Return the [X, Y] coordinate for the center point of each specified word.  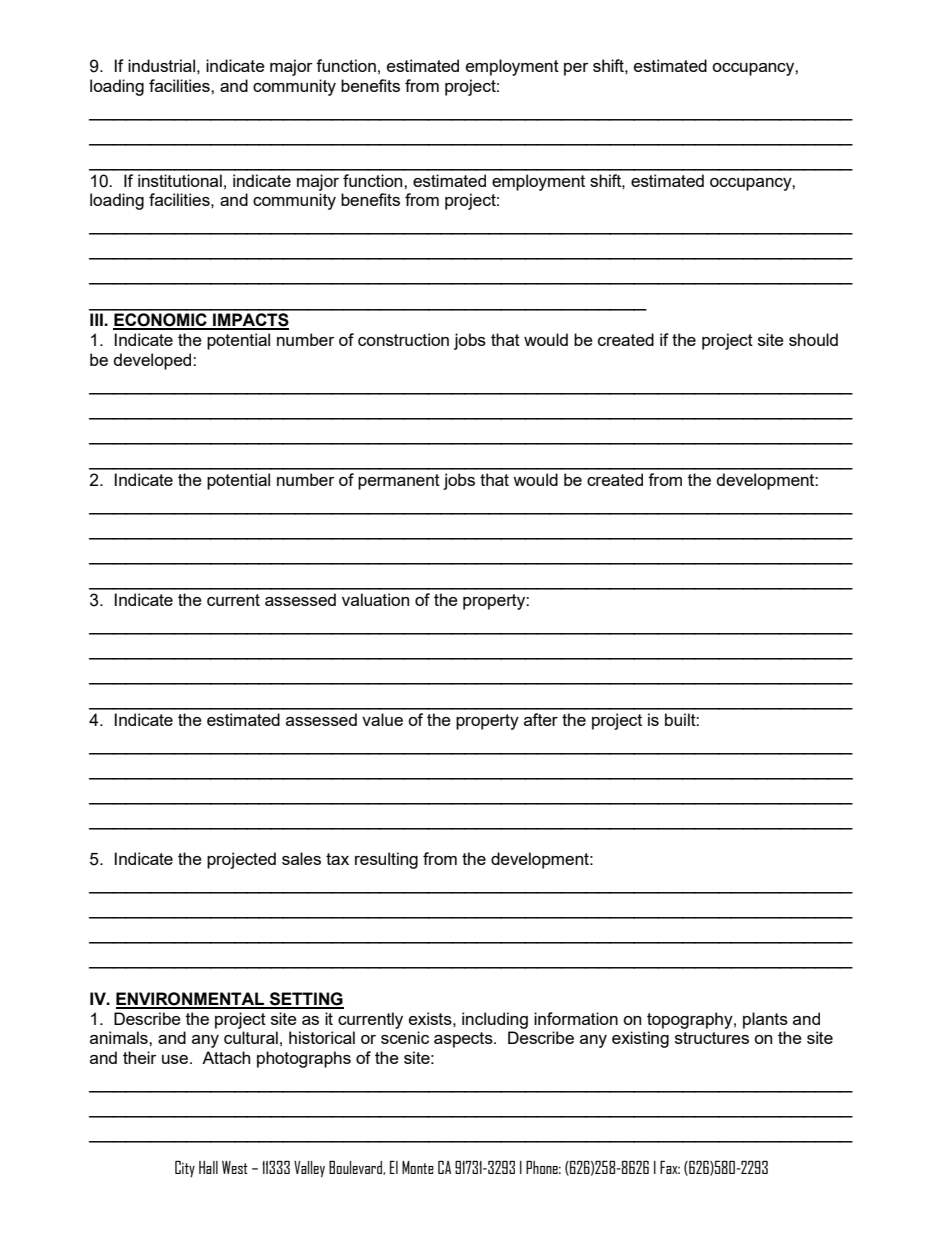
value [382, 719]
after [541, 719]
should [813, 339]
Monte [418, 1167]
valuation [375, 599]
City [185, 1169]
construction [403, 339]
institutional [180, 180]
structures [712, 1038]
